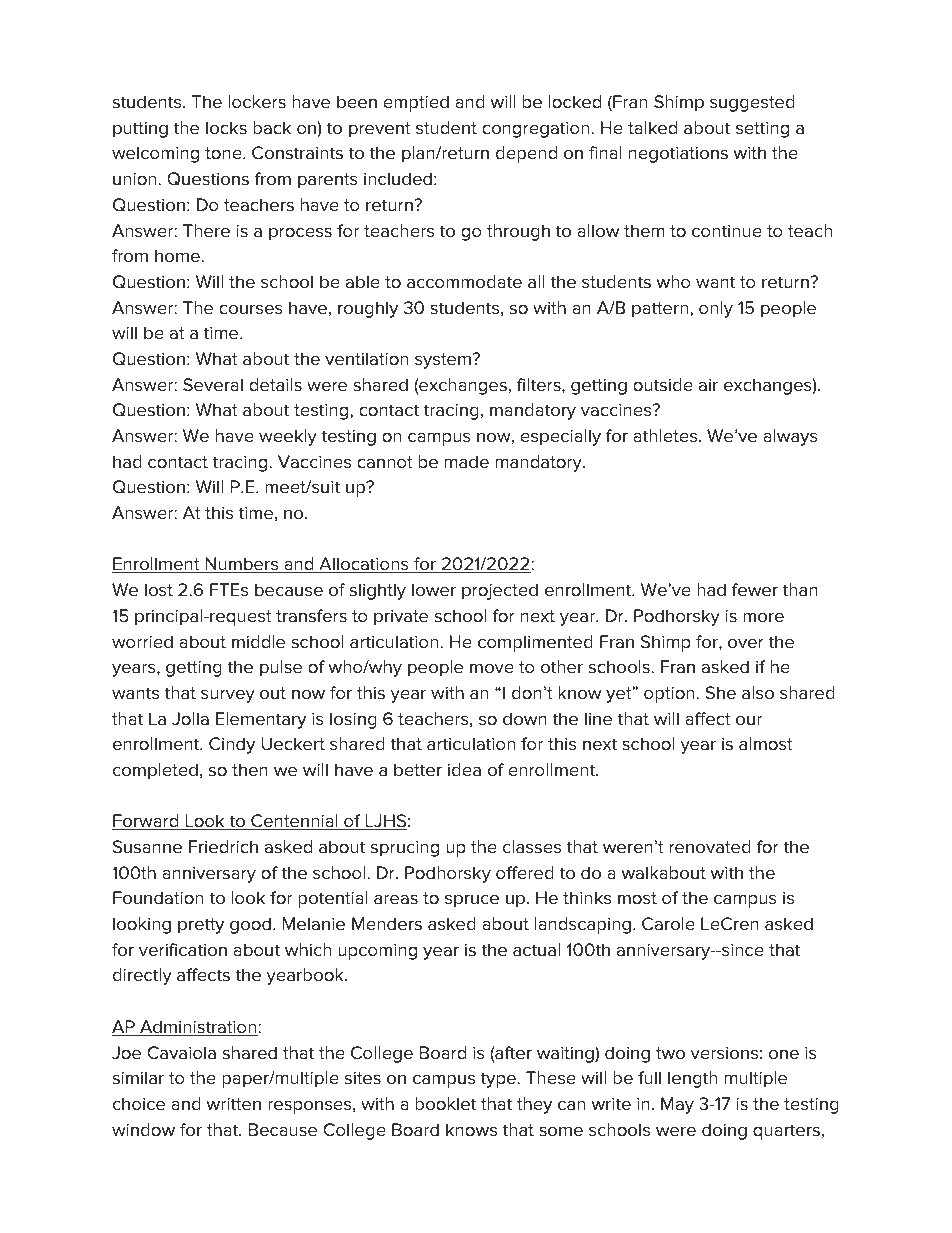 The width and height of the image is (952, 1233). What do you see at coordinates (226, 128) in the image?
I see `locks` at bounding box center [226, 128].
